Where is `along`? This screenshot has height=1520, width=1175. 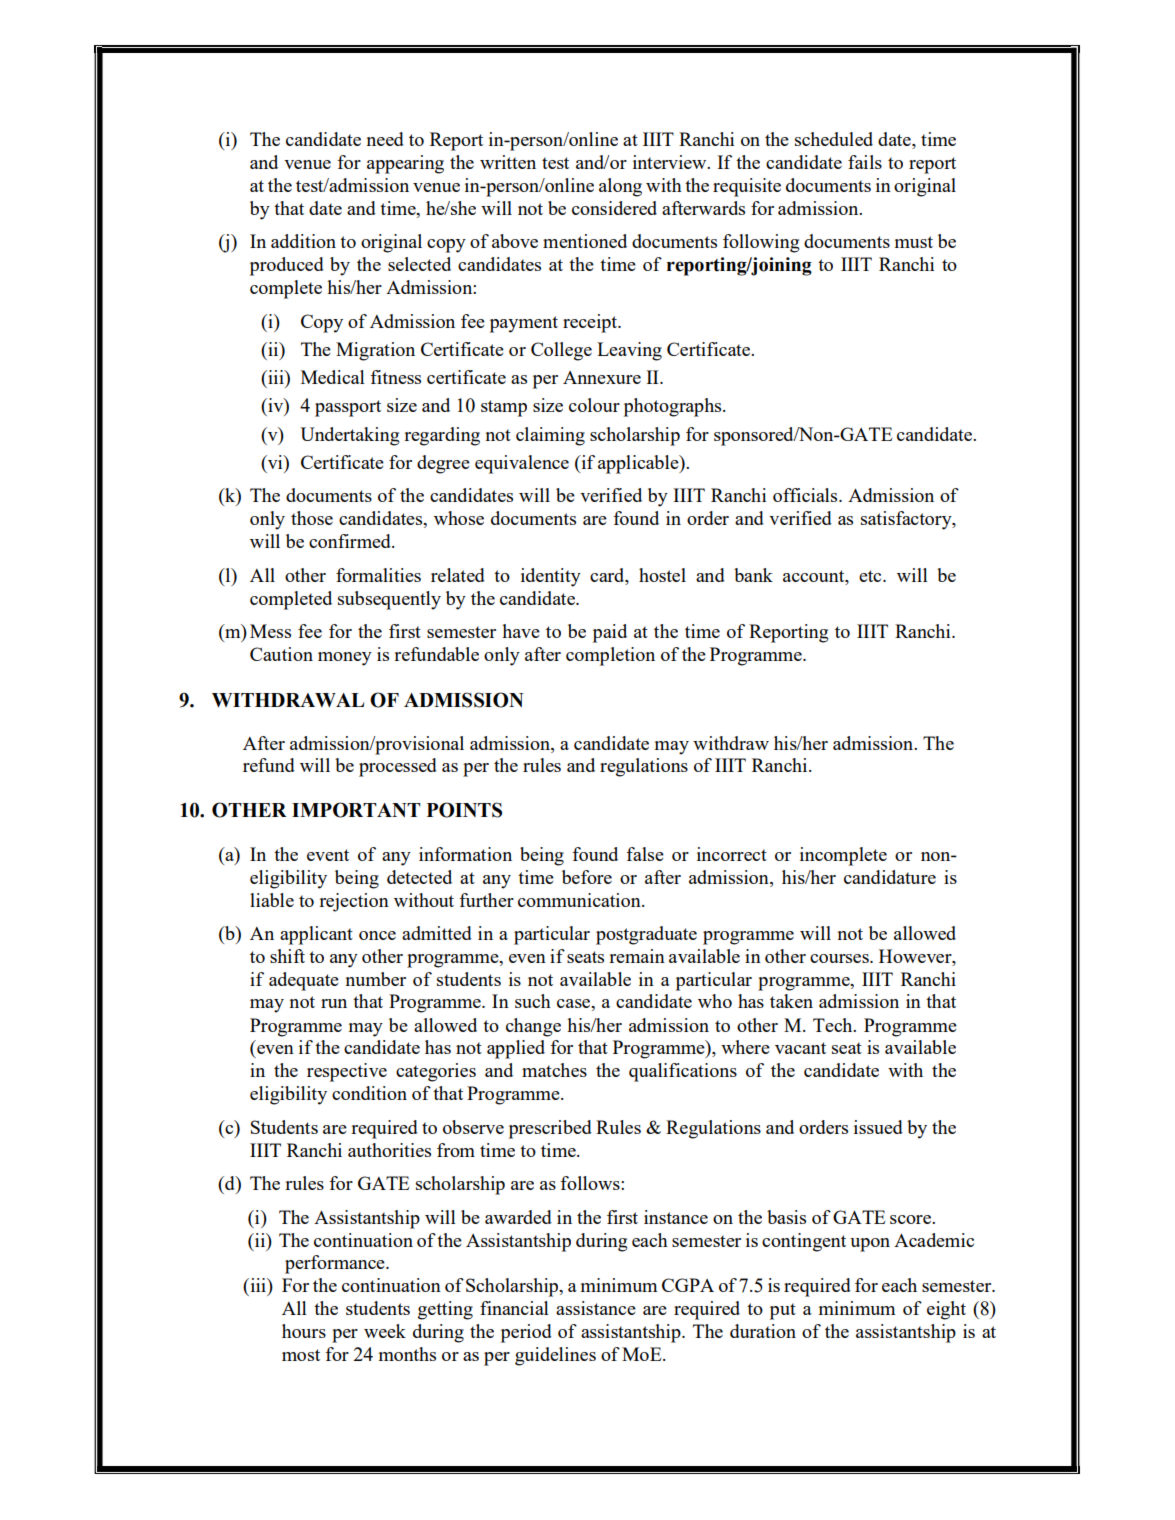 along is located at coordinates (620, 187).
